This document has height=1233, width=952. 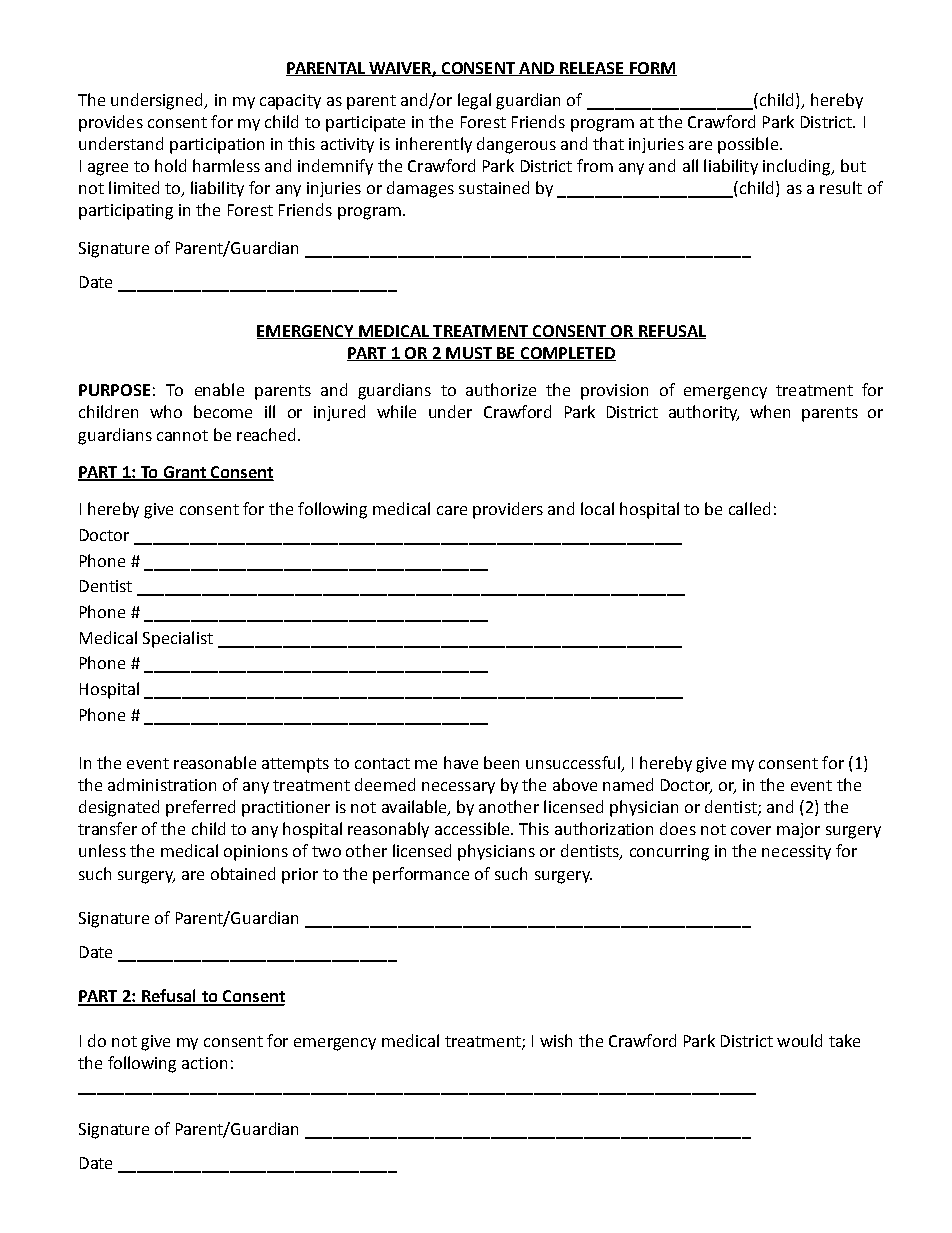 I want to click on Specialist, so click(x=178, y=639).
